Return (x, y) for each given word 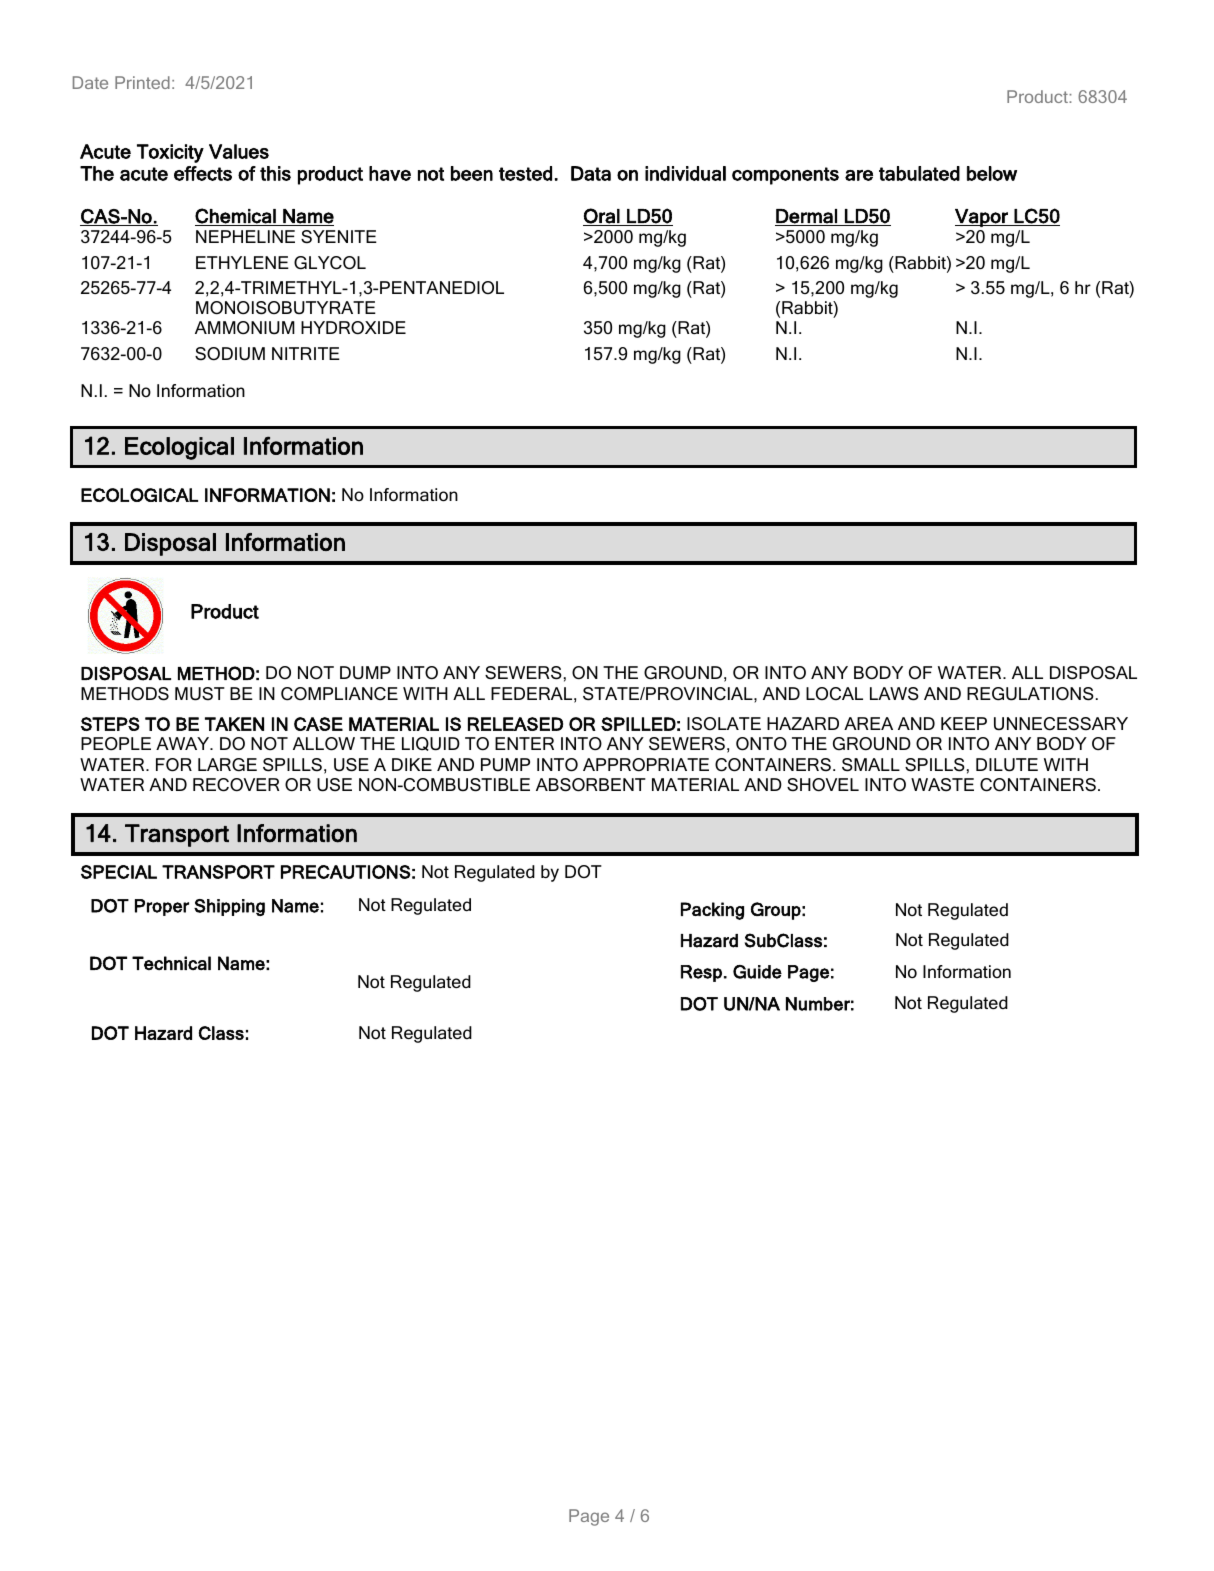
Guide (757, 972)
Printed (142, 82)
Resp (701, 973)
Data (591, 173)
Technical (171, 963)
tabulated (919, 173)
